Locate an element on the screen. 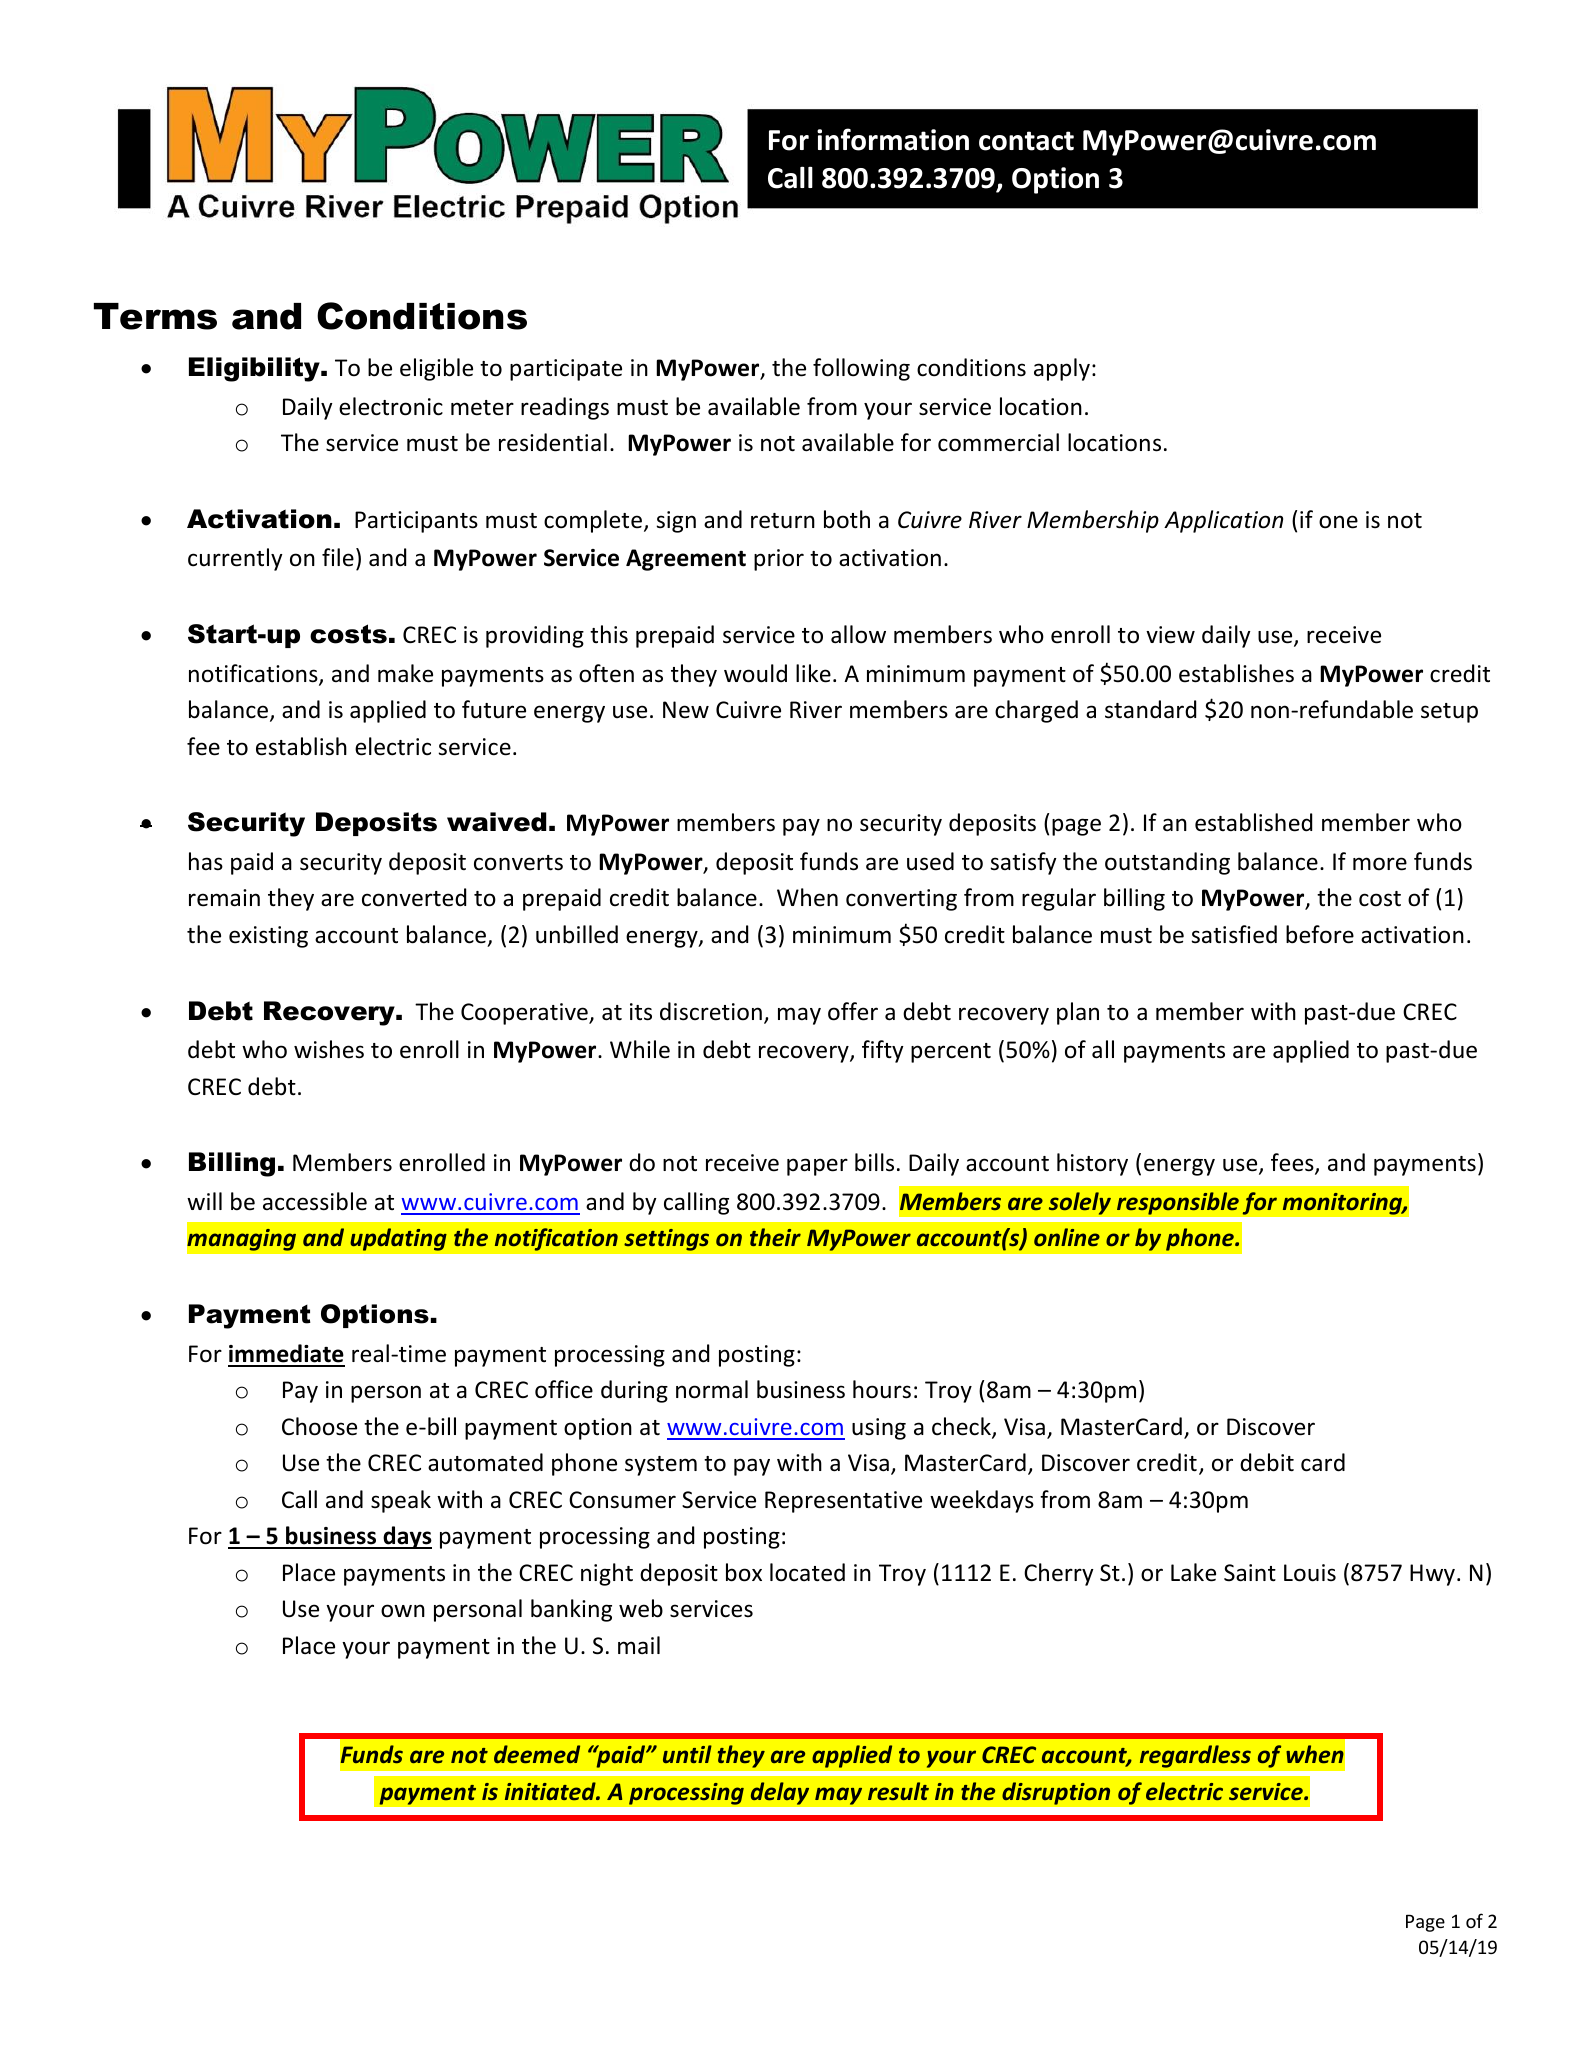 This screenshot has height=2060, width=1591. more is located at coordinates (1380, 864).
